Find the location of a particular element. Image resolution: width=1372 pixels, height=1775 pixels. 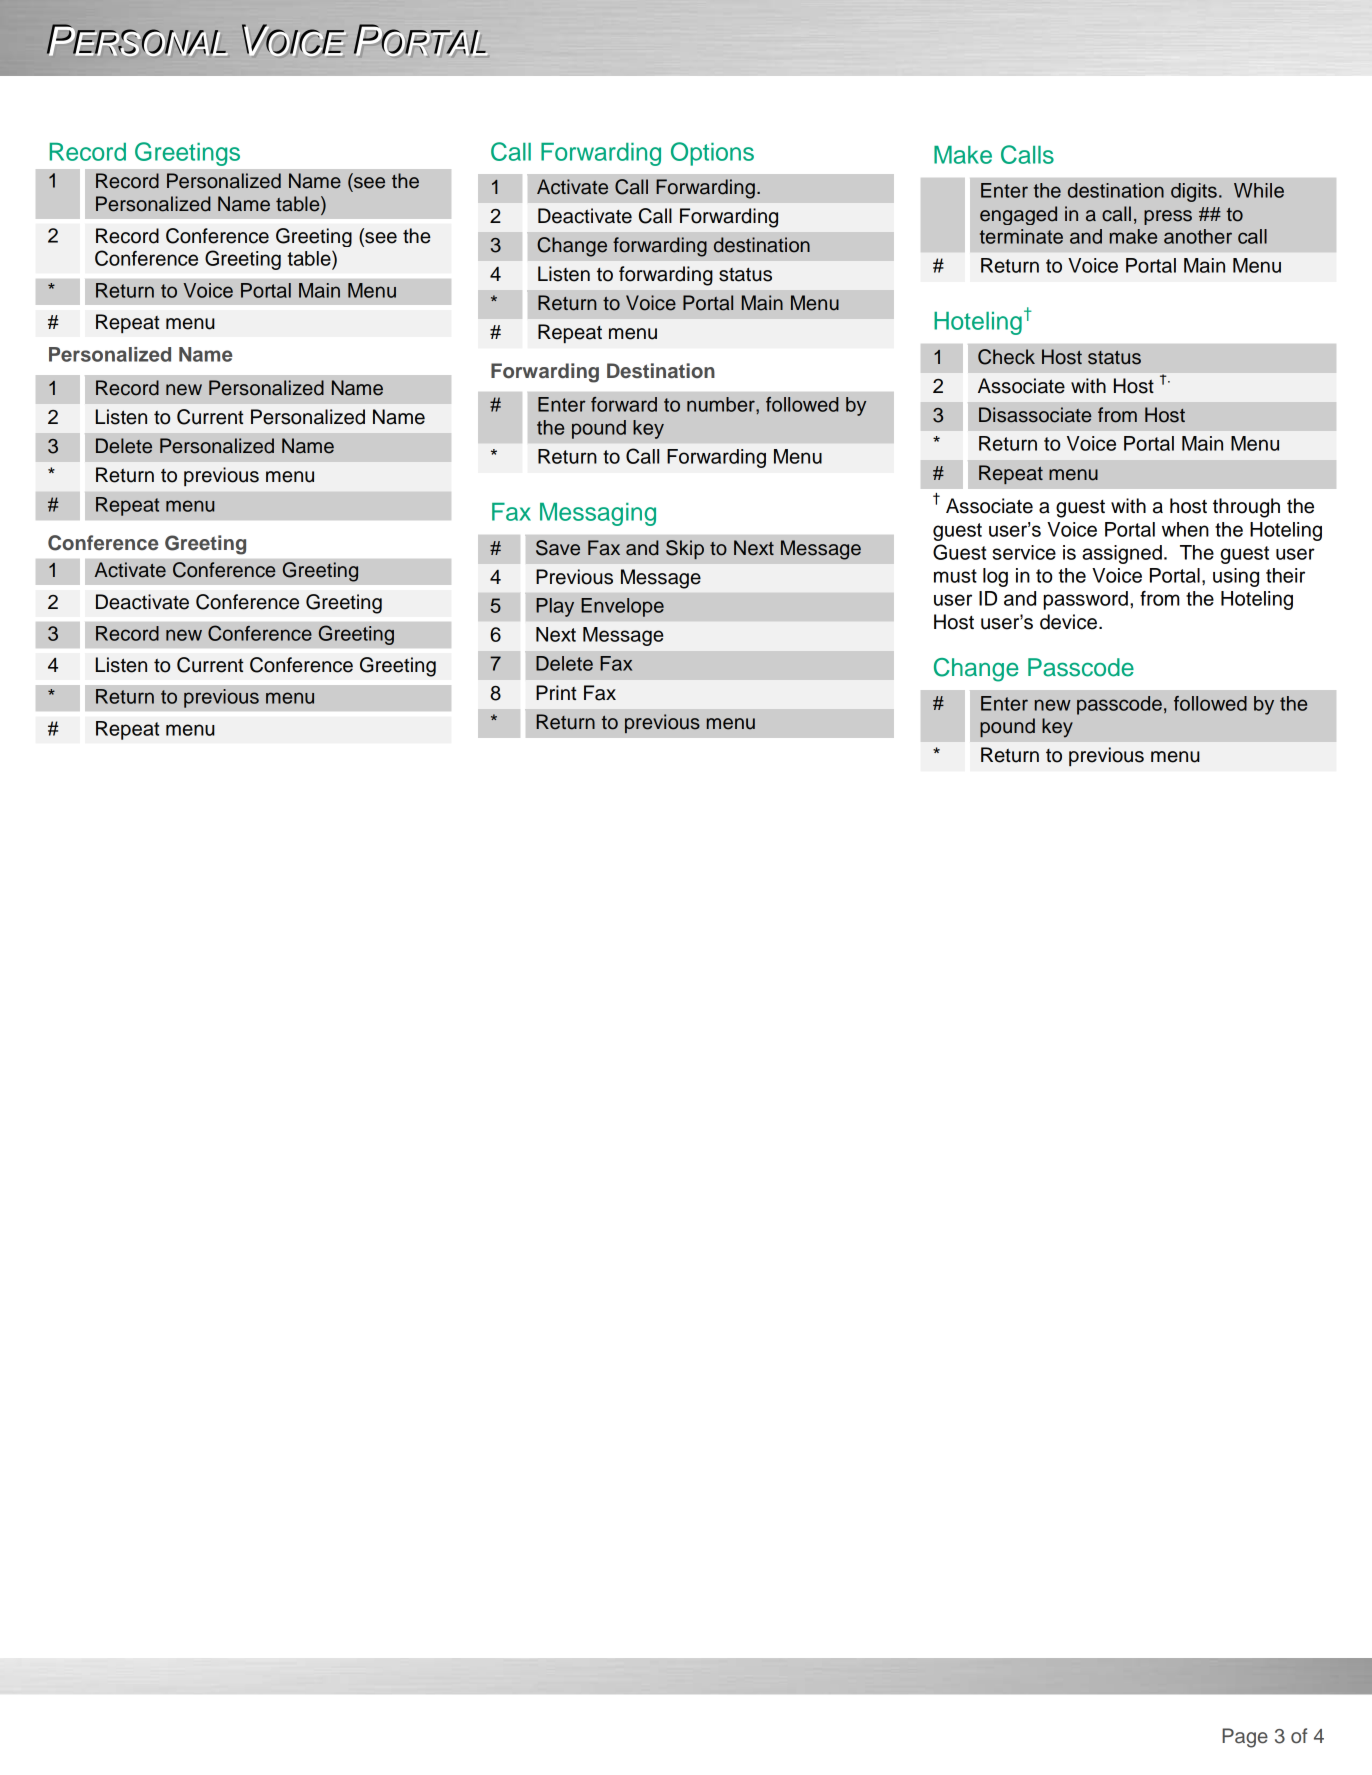

Print is located at coordinates (556, 692).
